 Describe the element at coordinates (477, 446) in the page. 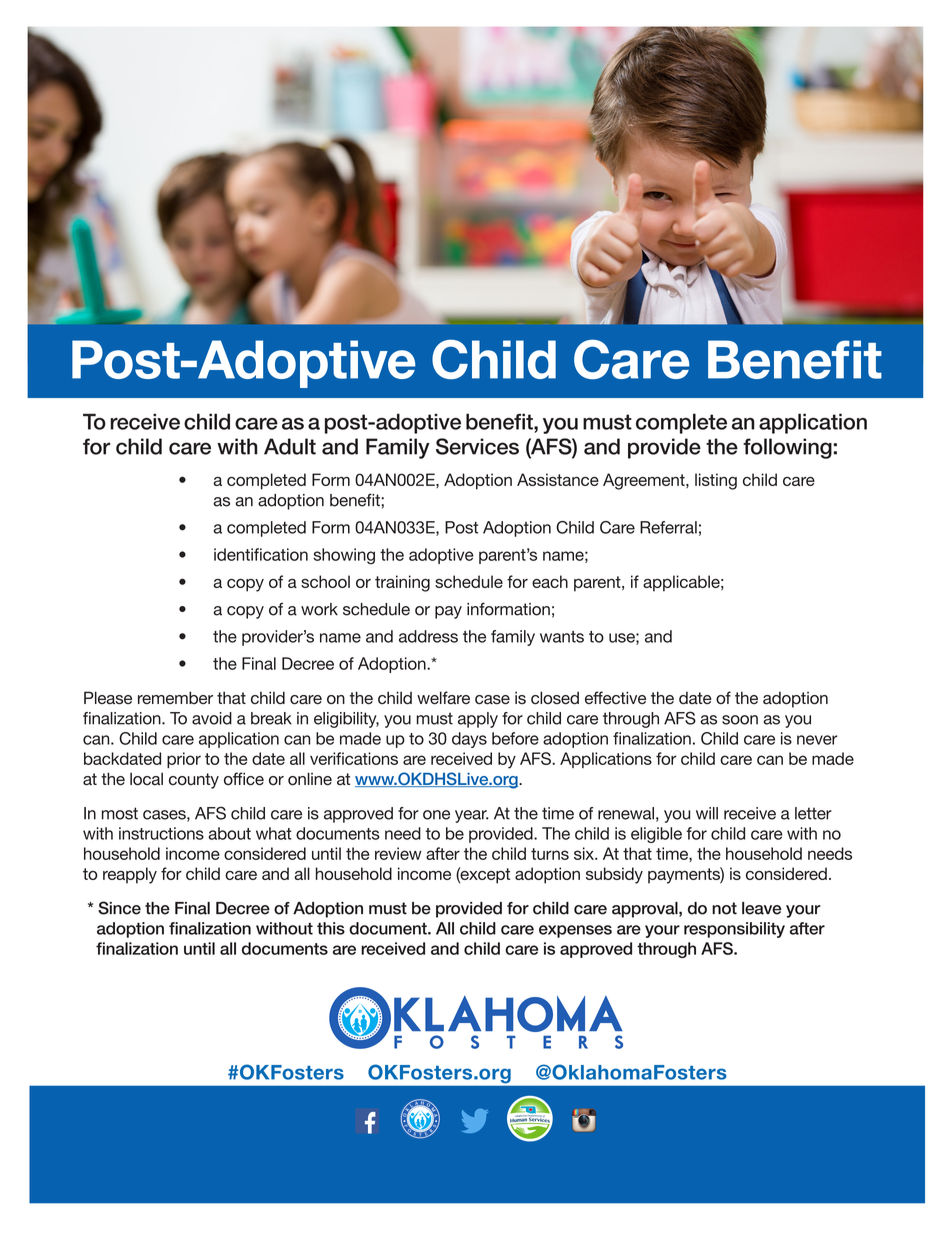

I see `Services` at that location.
